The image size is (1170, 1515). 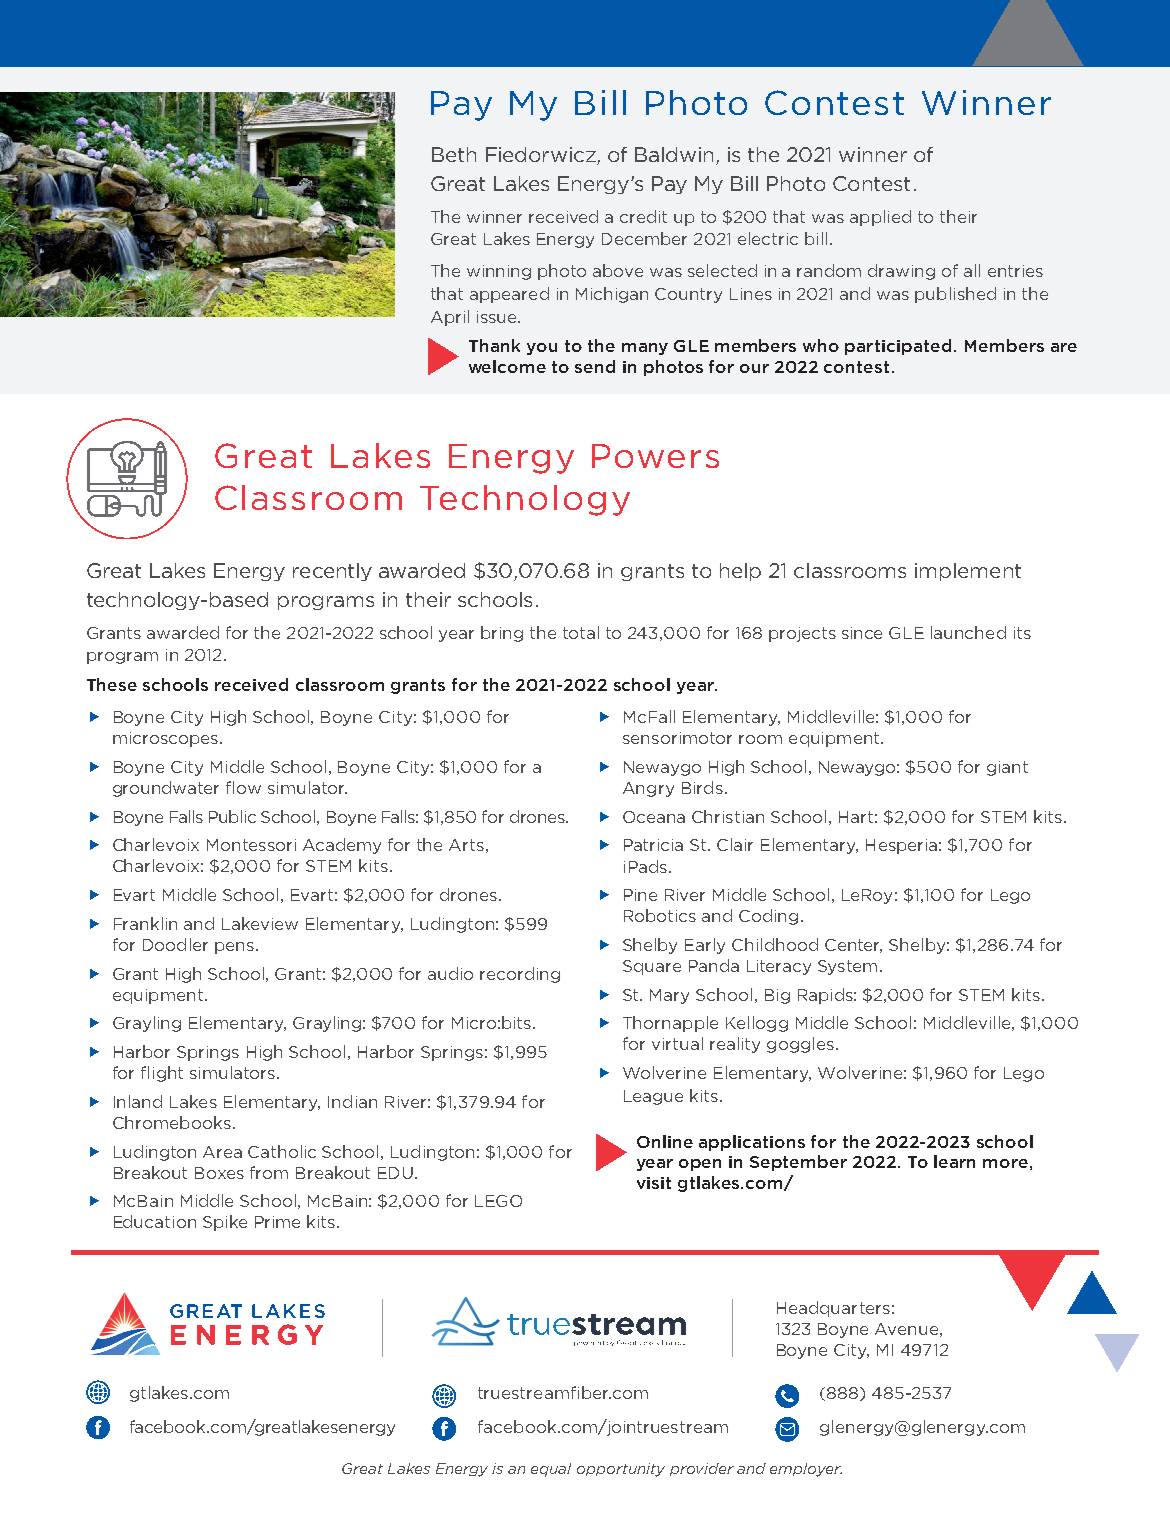 What do you see at coordinates (332, 572) in the screenshot?
I see `recently` at bounding box center [332, 572].
